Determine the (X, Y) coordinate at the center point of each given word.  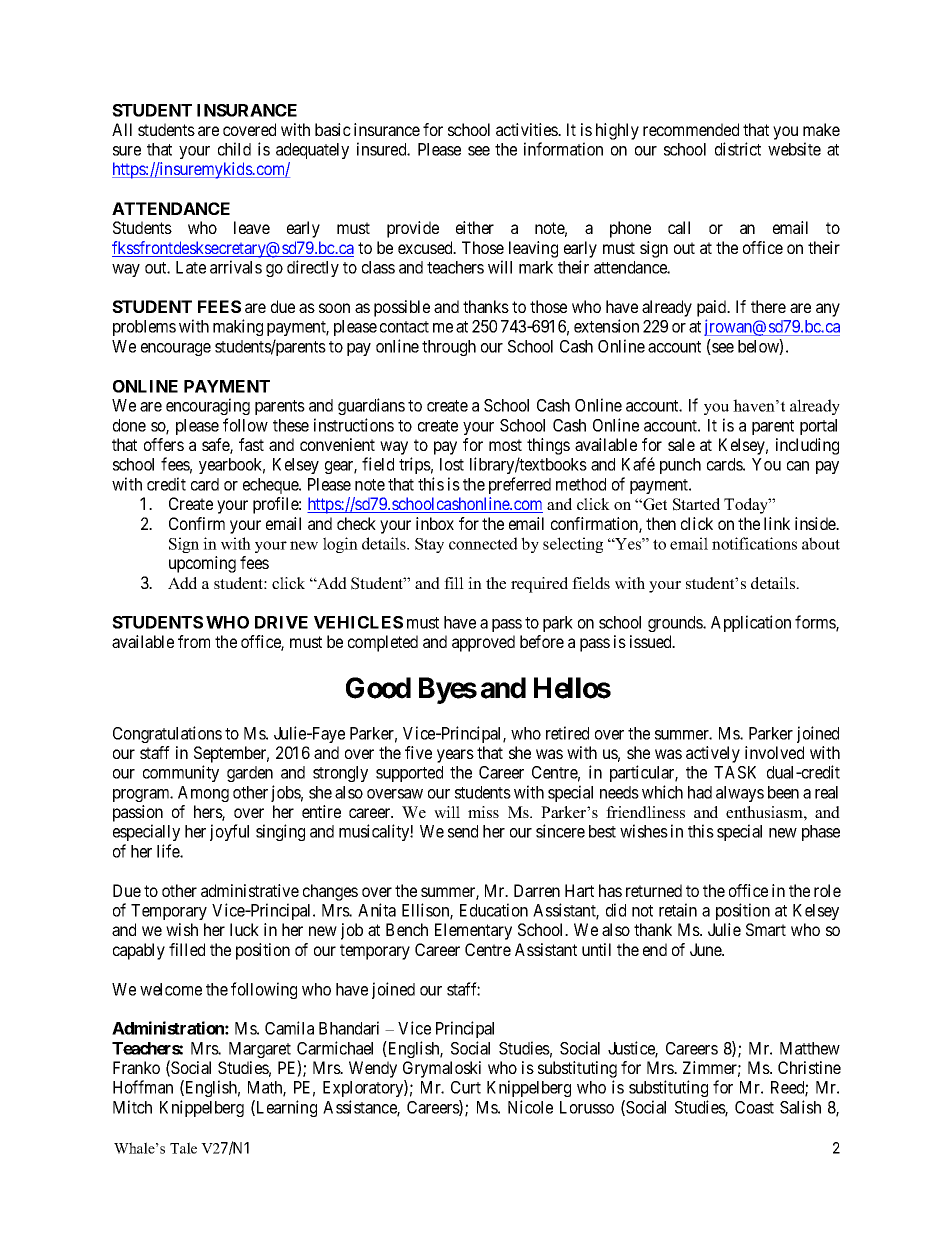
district (738, 149)
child (234, 149)
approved (483, 643)
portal (818, 427)
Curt (466, 1087)
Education (494, 910)
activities (527, 129)
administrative (250, 890)
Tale (183, 1148)
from (194, 641)
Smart (766, 929)
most (505, 445)
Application (751, 623)
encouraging (208, 406)
